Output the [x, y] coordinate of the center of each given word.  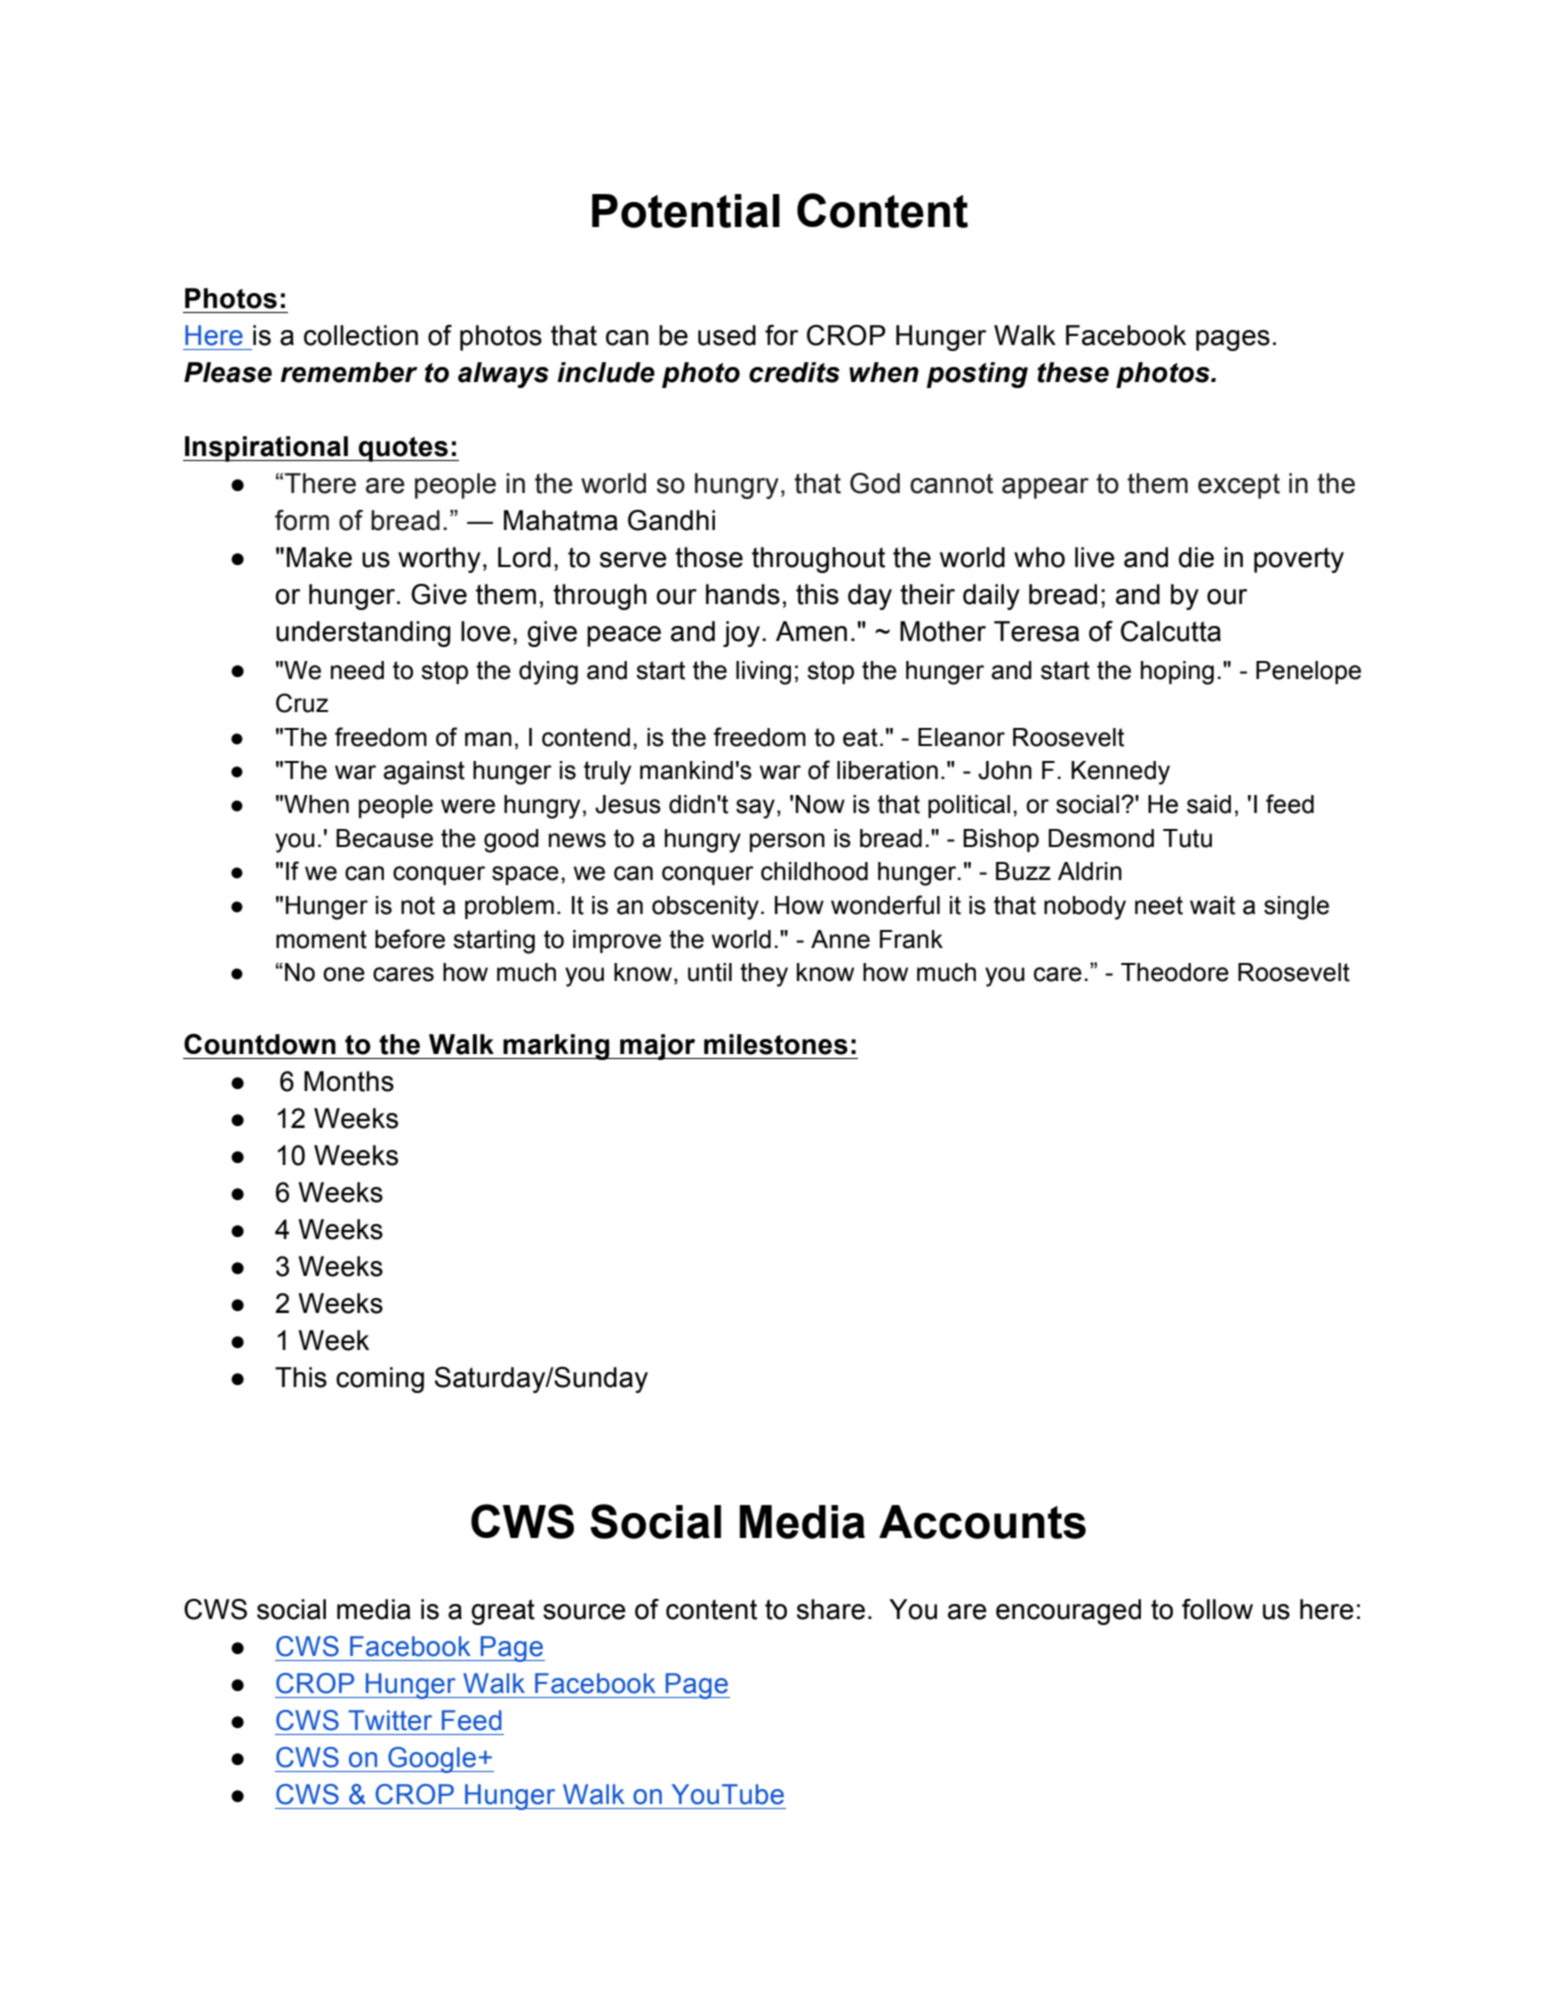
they [764, 975]
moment [321, 939]
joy [741, 634]
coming [380, 1380]
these [1073, 372]
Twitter [390, 1720]
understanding [363, 634]
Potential [686, 211]
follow [1217, 1609]
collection [361, 335]
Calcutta [1171, 631]
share [831, 1609]
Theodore [1175, 972]
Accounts [982, 1522]
